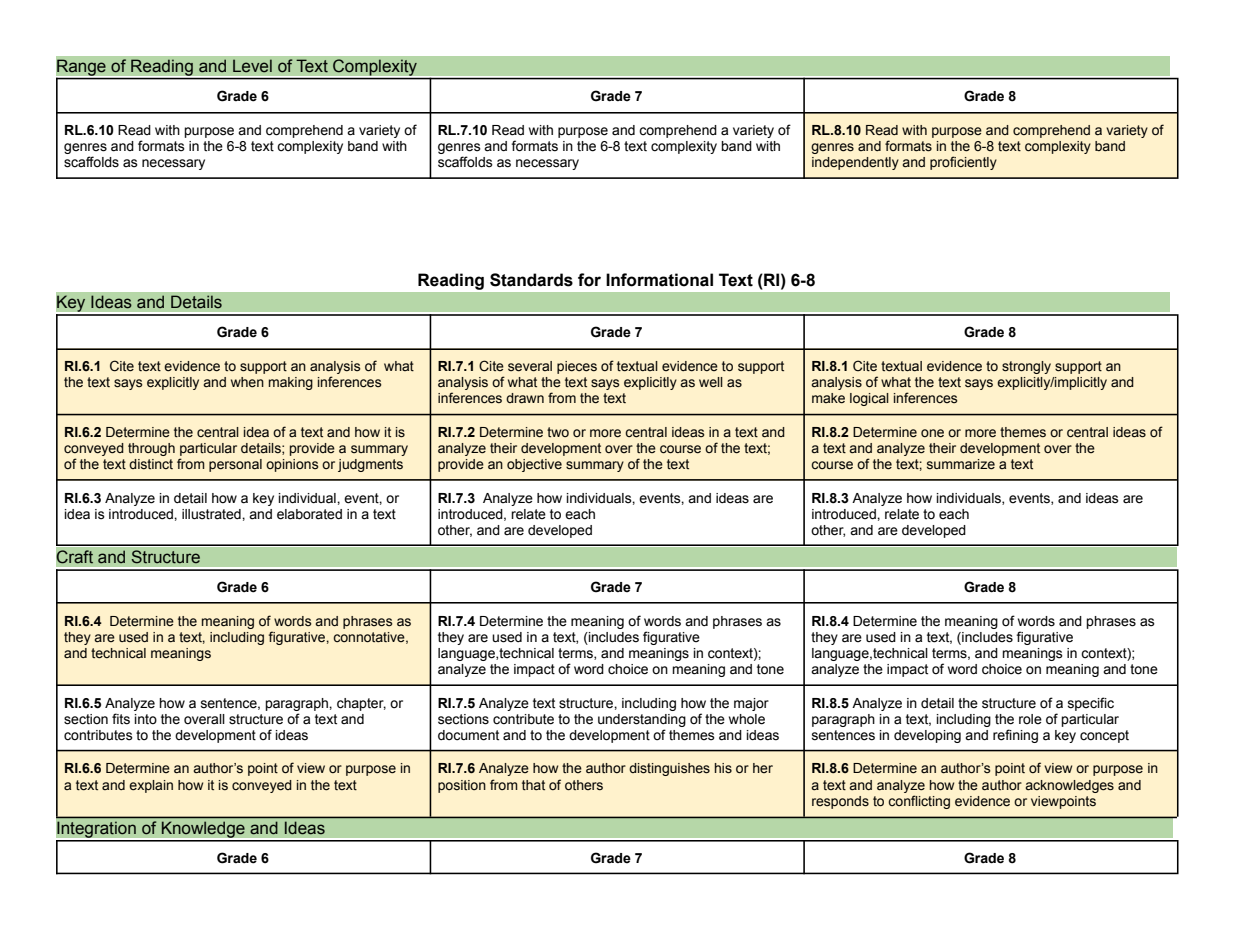 This document has height=952, width=1233. Describe the element at coordinates (751, 704) in the document. I see `major` at that location.
